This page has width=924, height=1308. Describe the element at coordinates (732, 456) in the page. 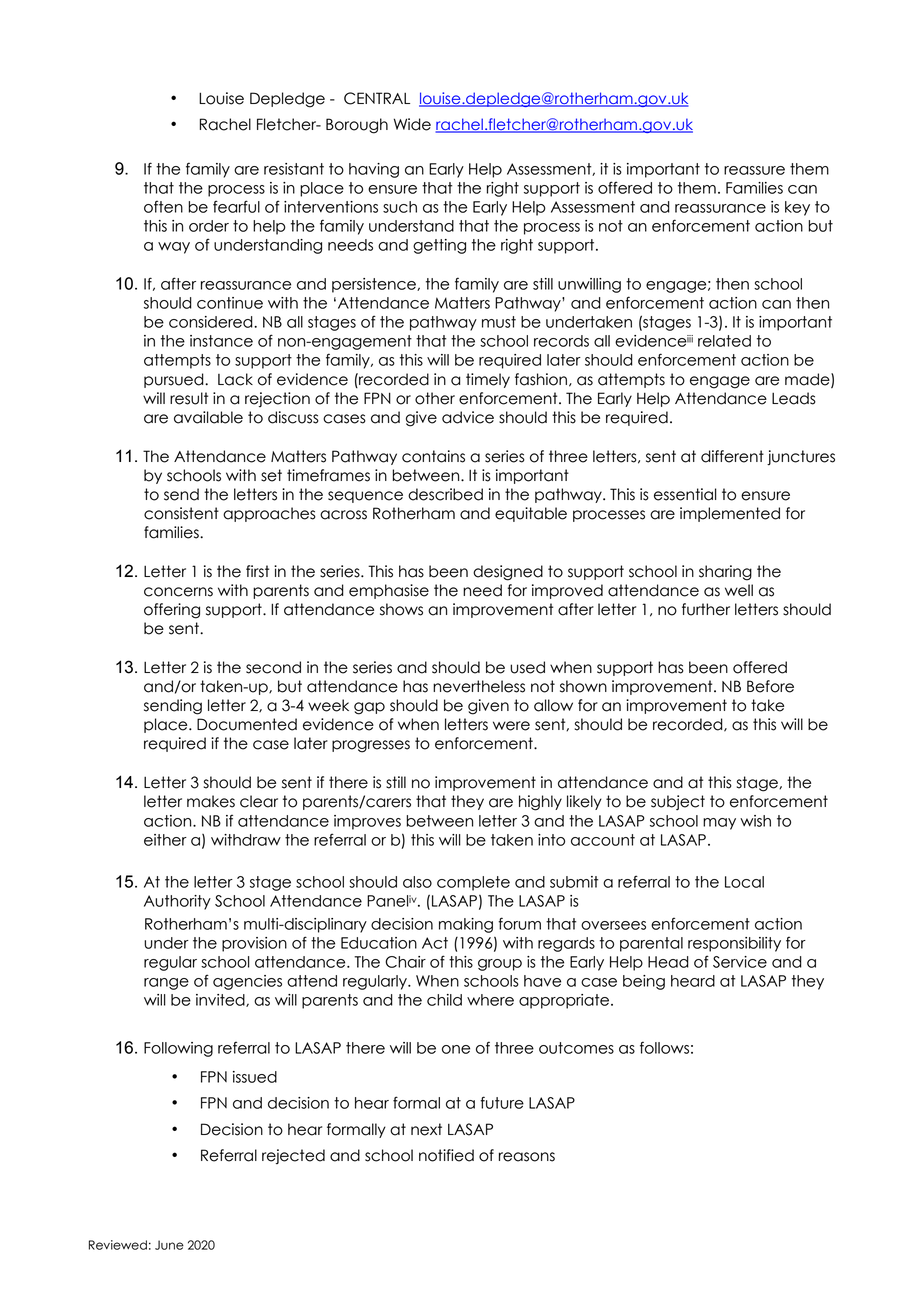

I see `different` at that location.
